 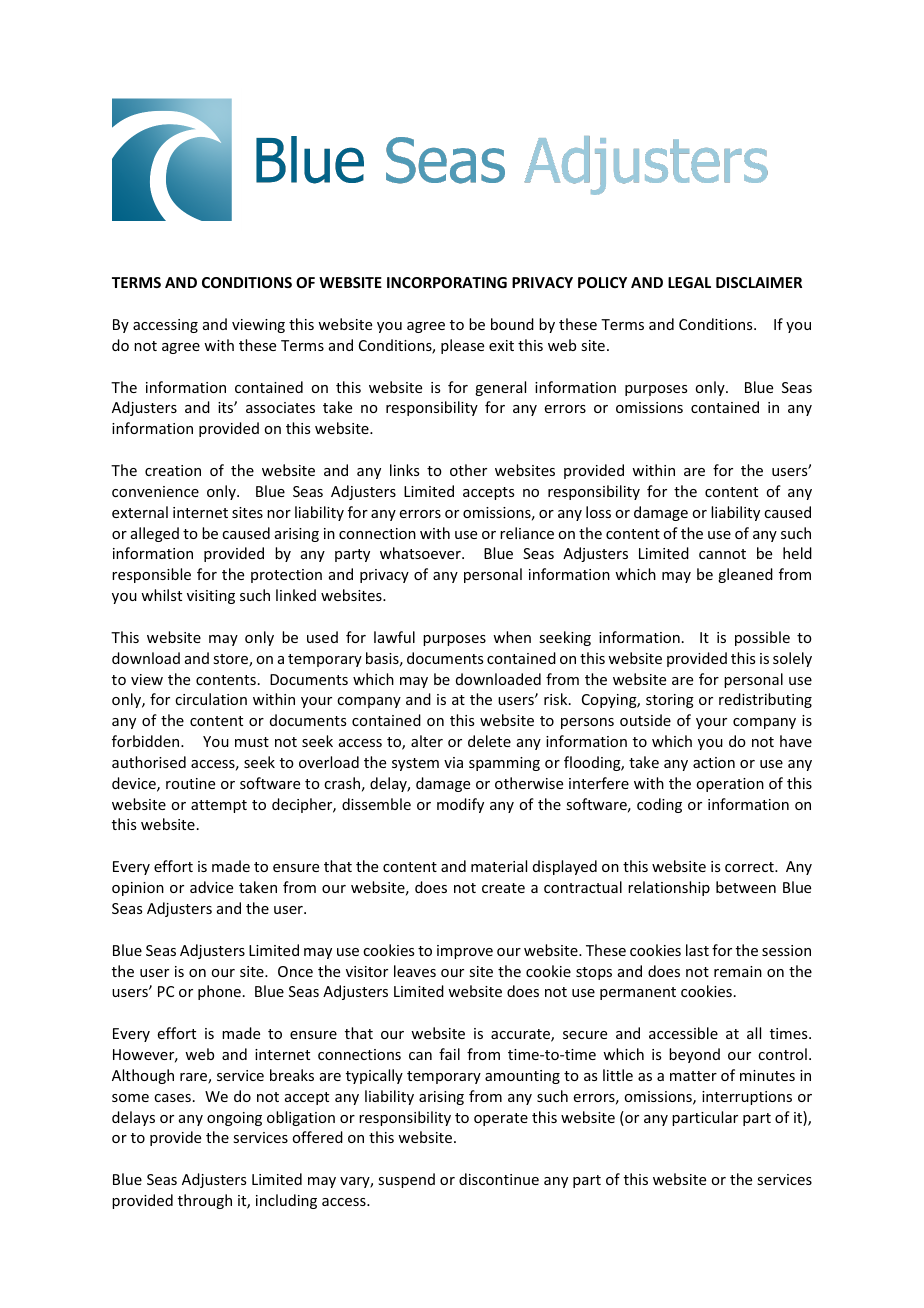 What do you see at coordinates (155, 534) in the screenshot?
I see `alleged` at bounding box center [155, 534].
